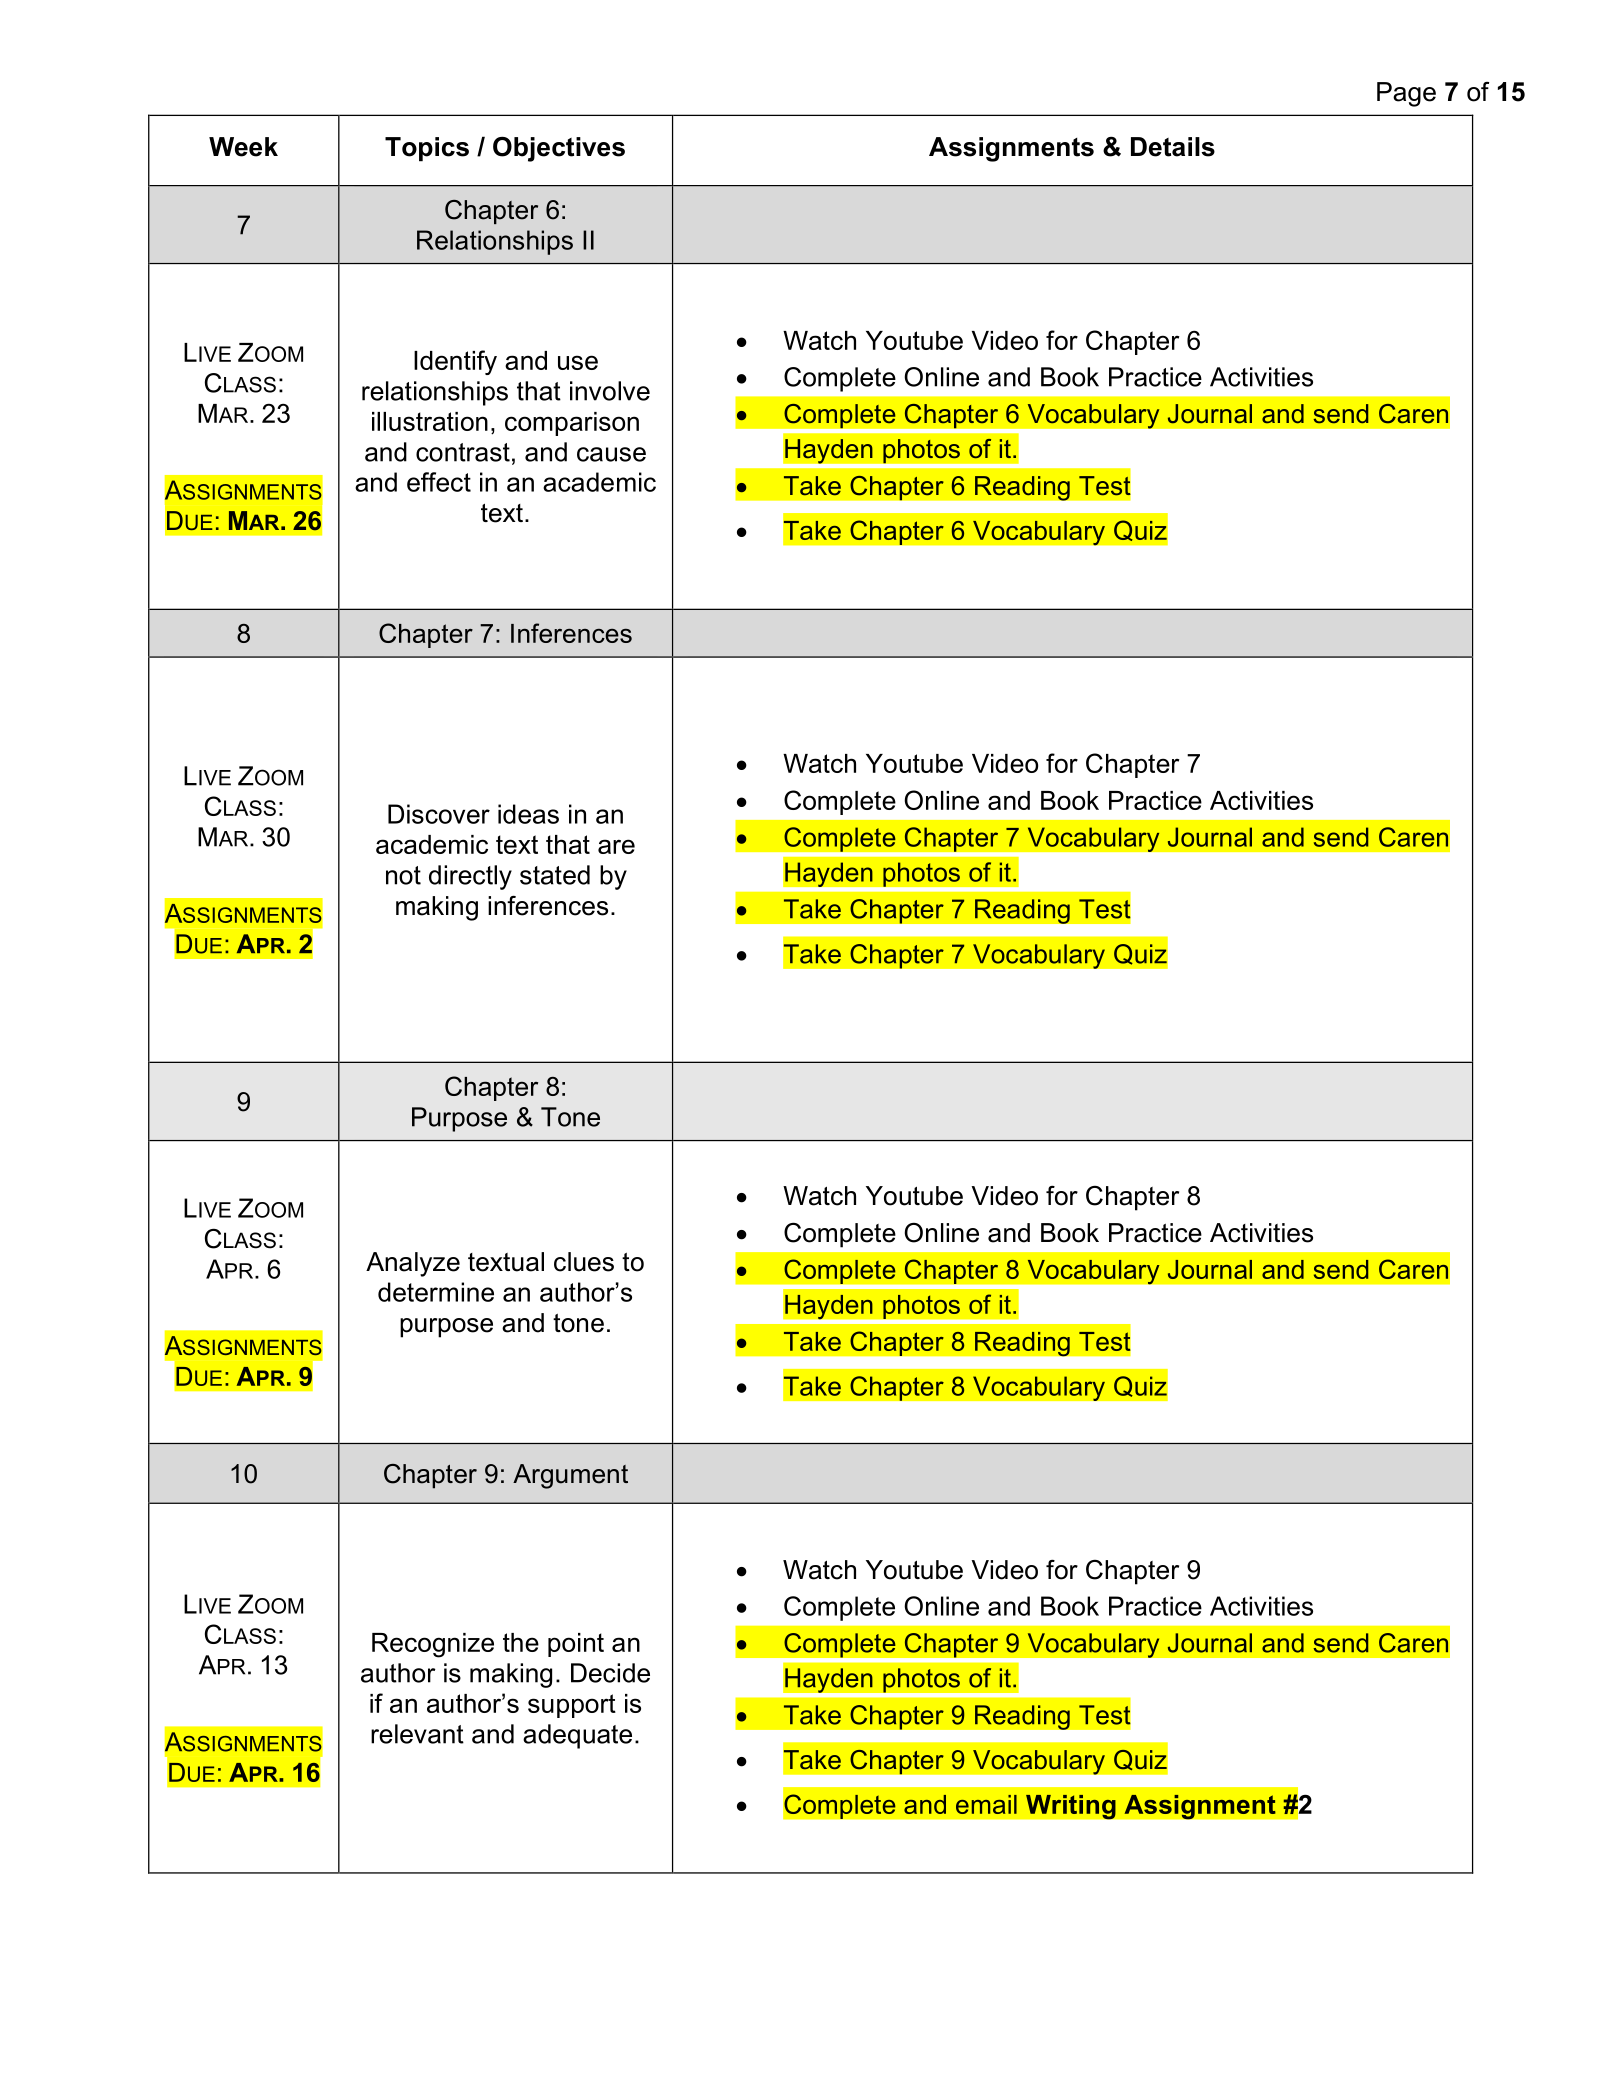  Describe the element at coordinates (584, 1262) in the screenshot. I see `clues` at that location.
